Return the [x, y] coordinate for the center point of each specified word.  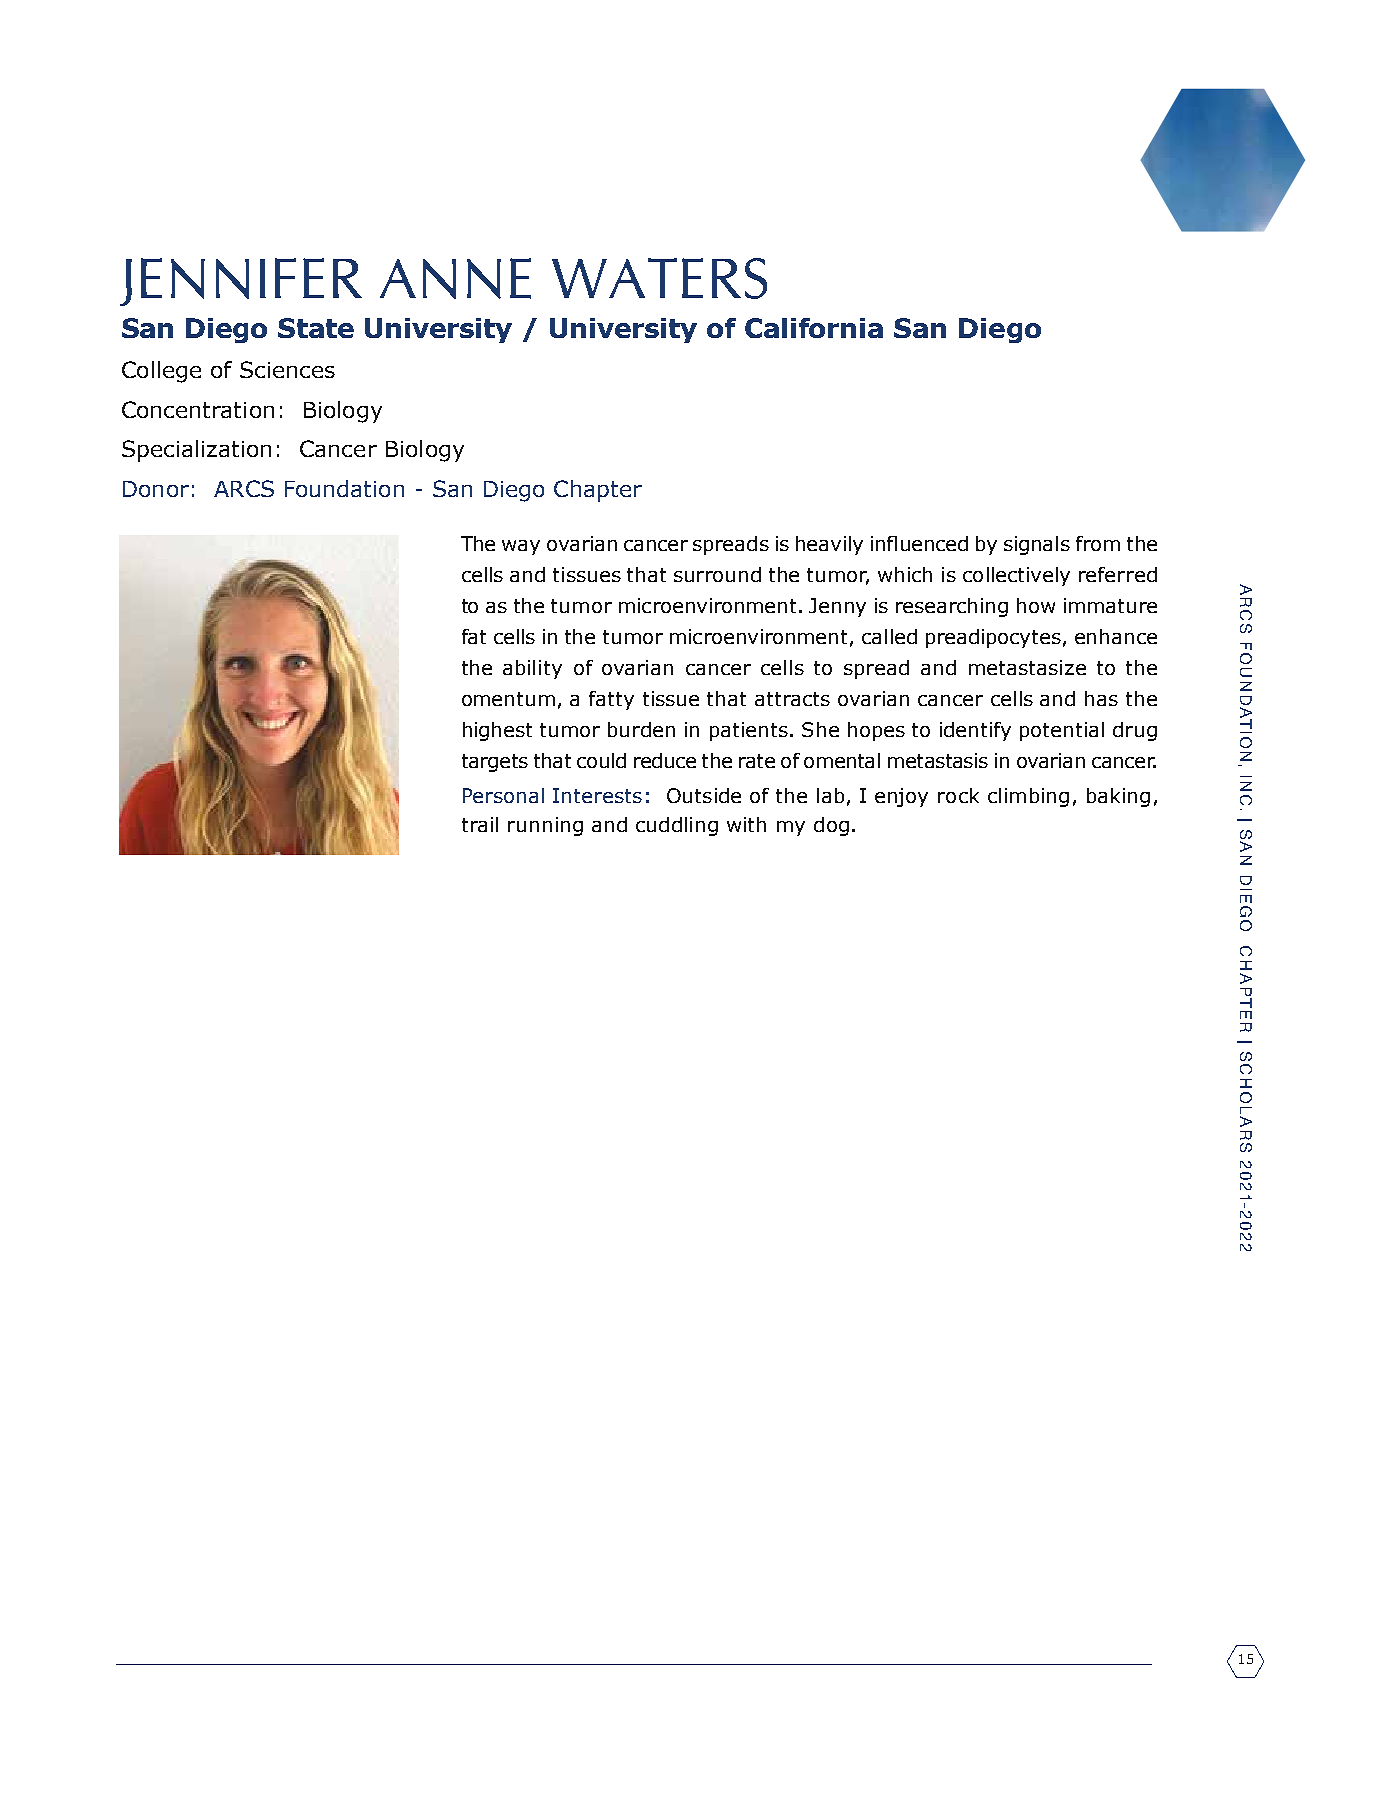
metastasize [1027, 667]
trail [480, 824]
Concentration [198, 409]
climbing [1028, 797]
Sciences [287, 369]
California [814, 328]
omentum [508, 699]
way [521, 547]
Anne [455, 278]
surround [717, 574]
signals [1037, 545]
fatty [611, 700]
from [1098, 543]
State [316, 328]
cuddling [677, 826]
